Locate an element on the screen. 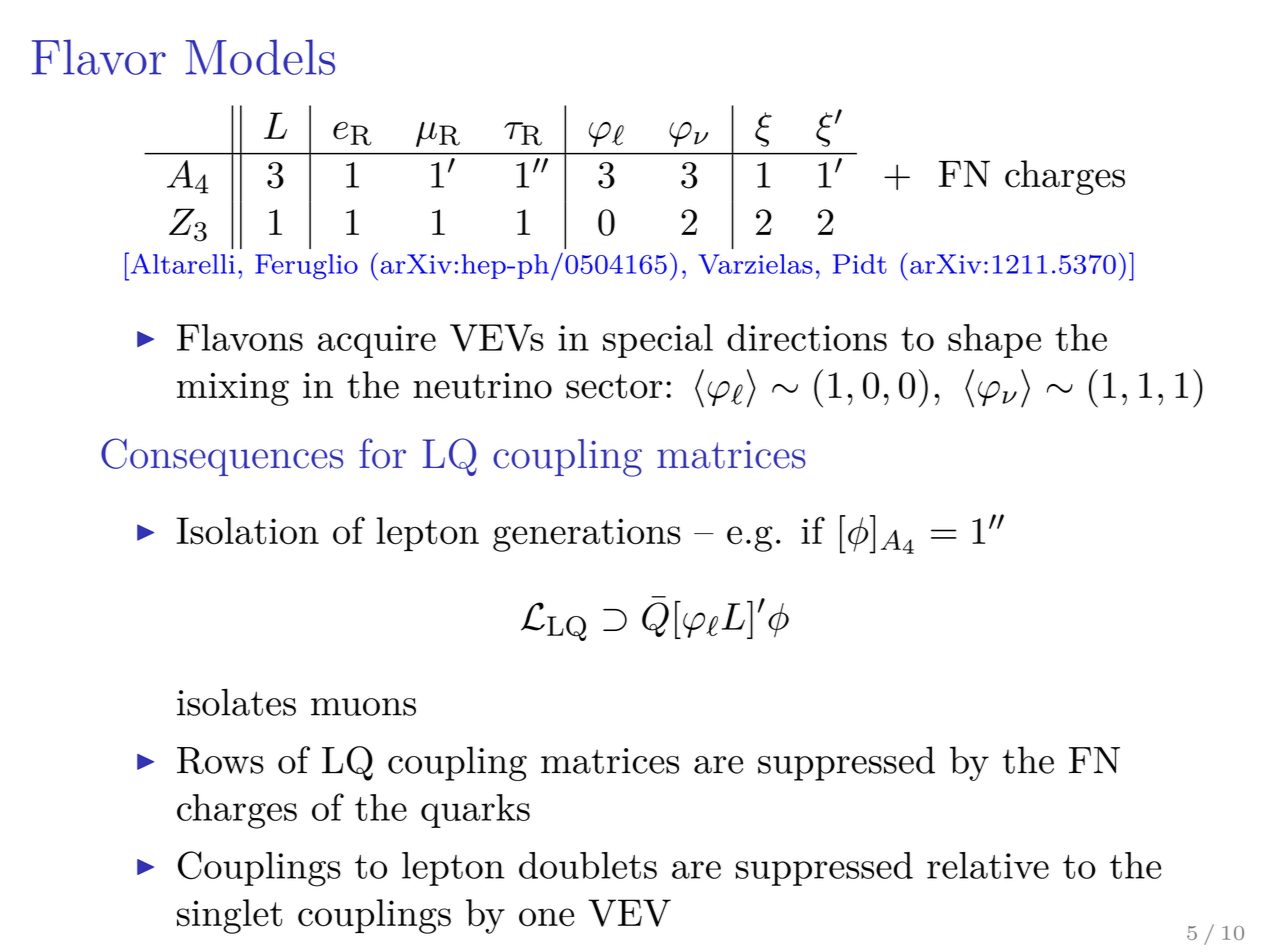  Models is located at coordinates (260, 57).
